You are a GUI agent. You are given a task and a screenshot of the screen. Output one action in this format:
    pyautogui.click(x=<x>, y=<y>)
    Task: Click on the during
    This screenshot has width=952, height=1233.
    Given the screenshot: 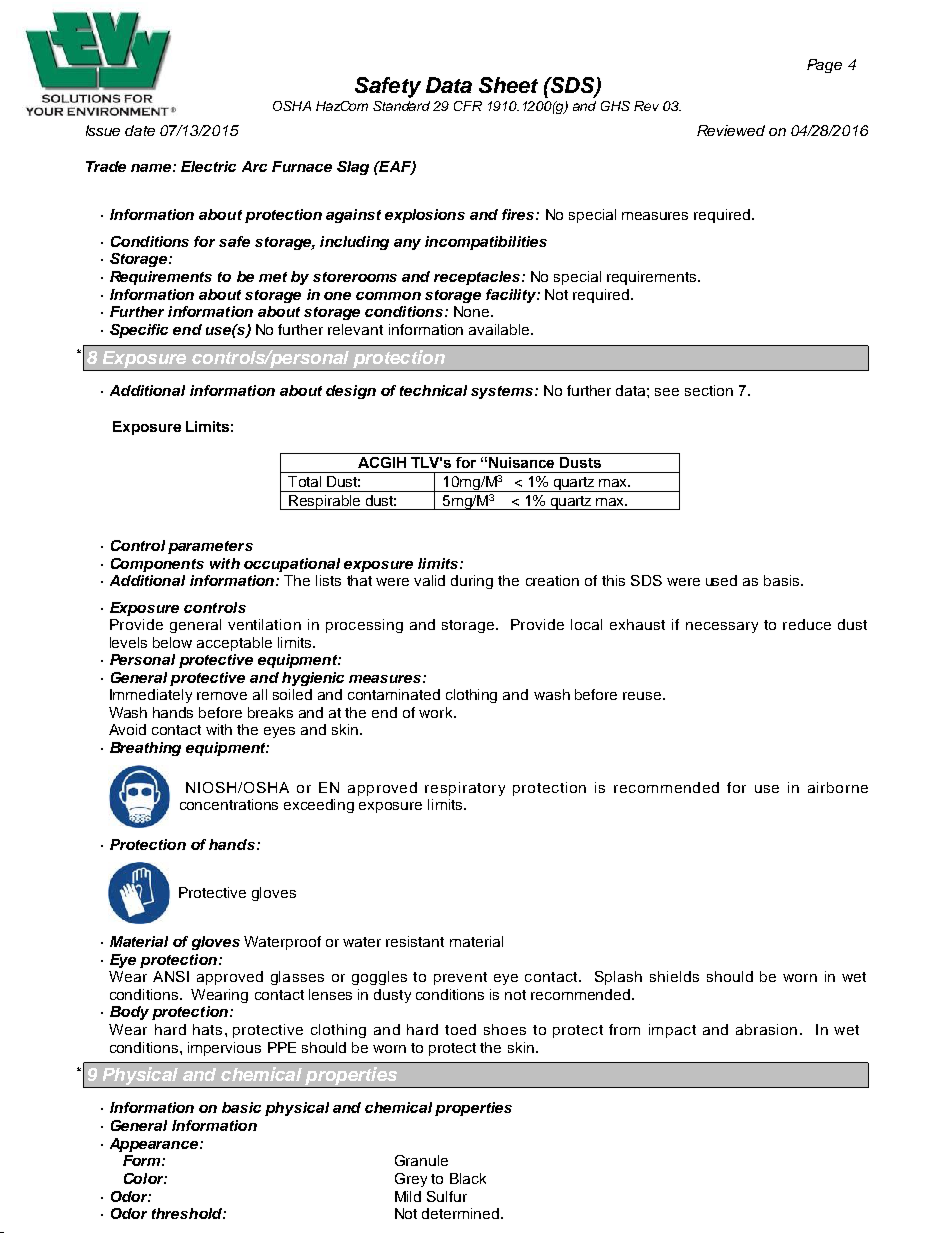 What is the action you would take?
    pyautogui.click(x=472, y=582)
